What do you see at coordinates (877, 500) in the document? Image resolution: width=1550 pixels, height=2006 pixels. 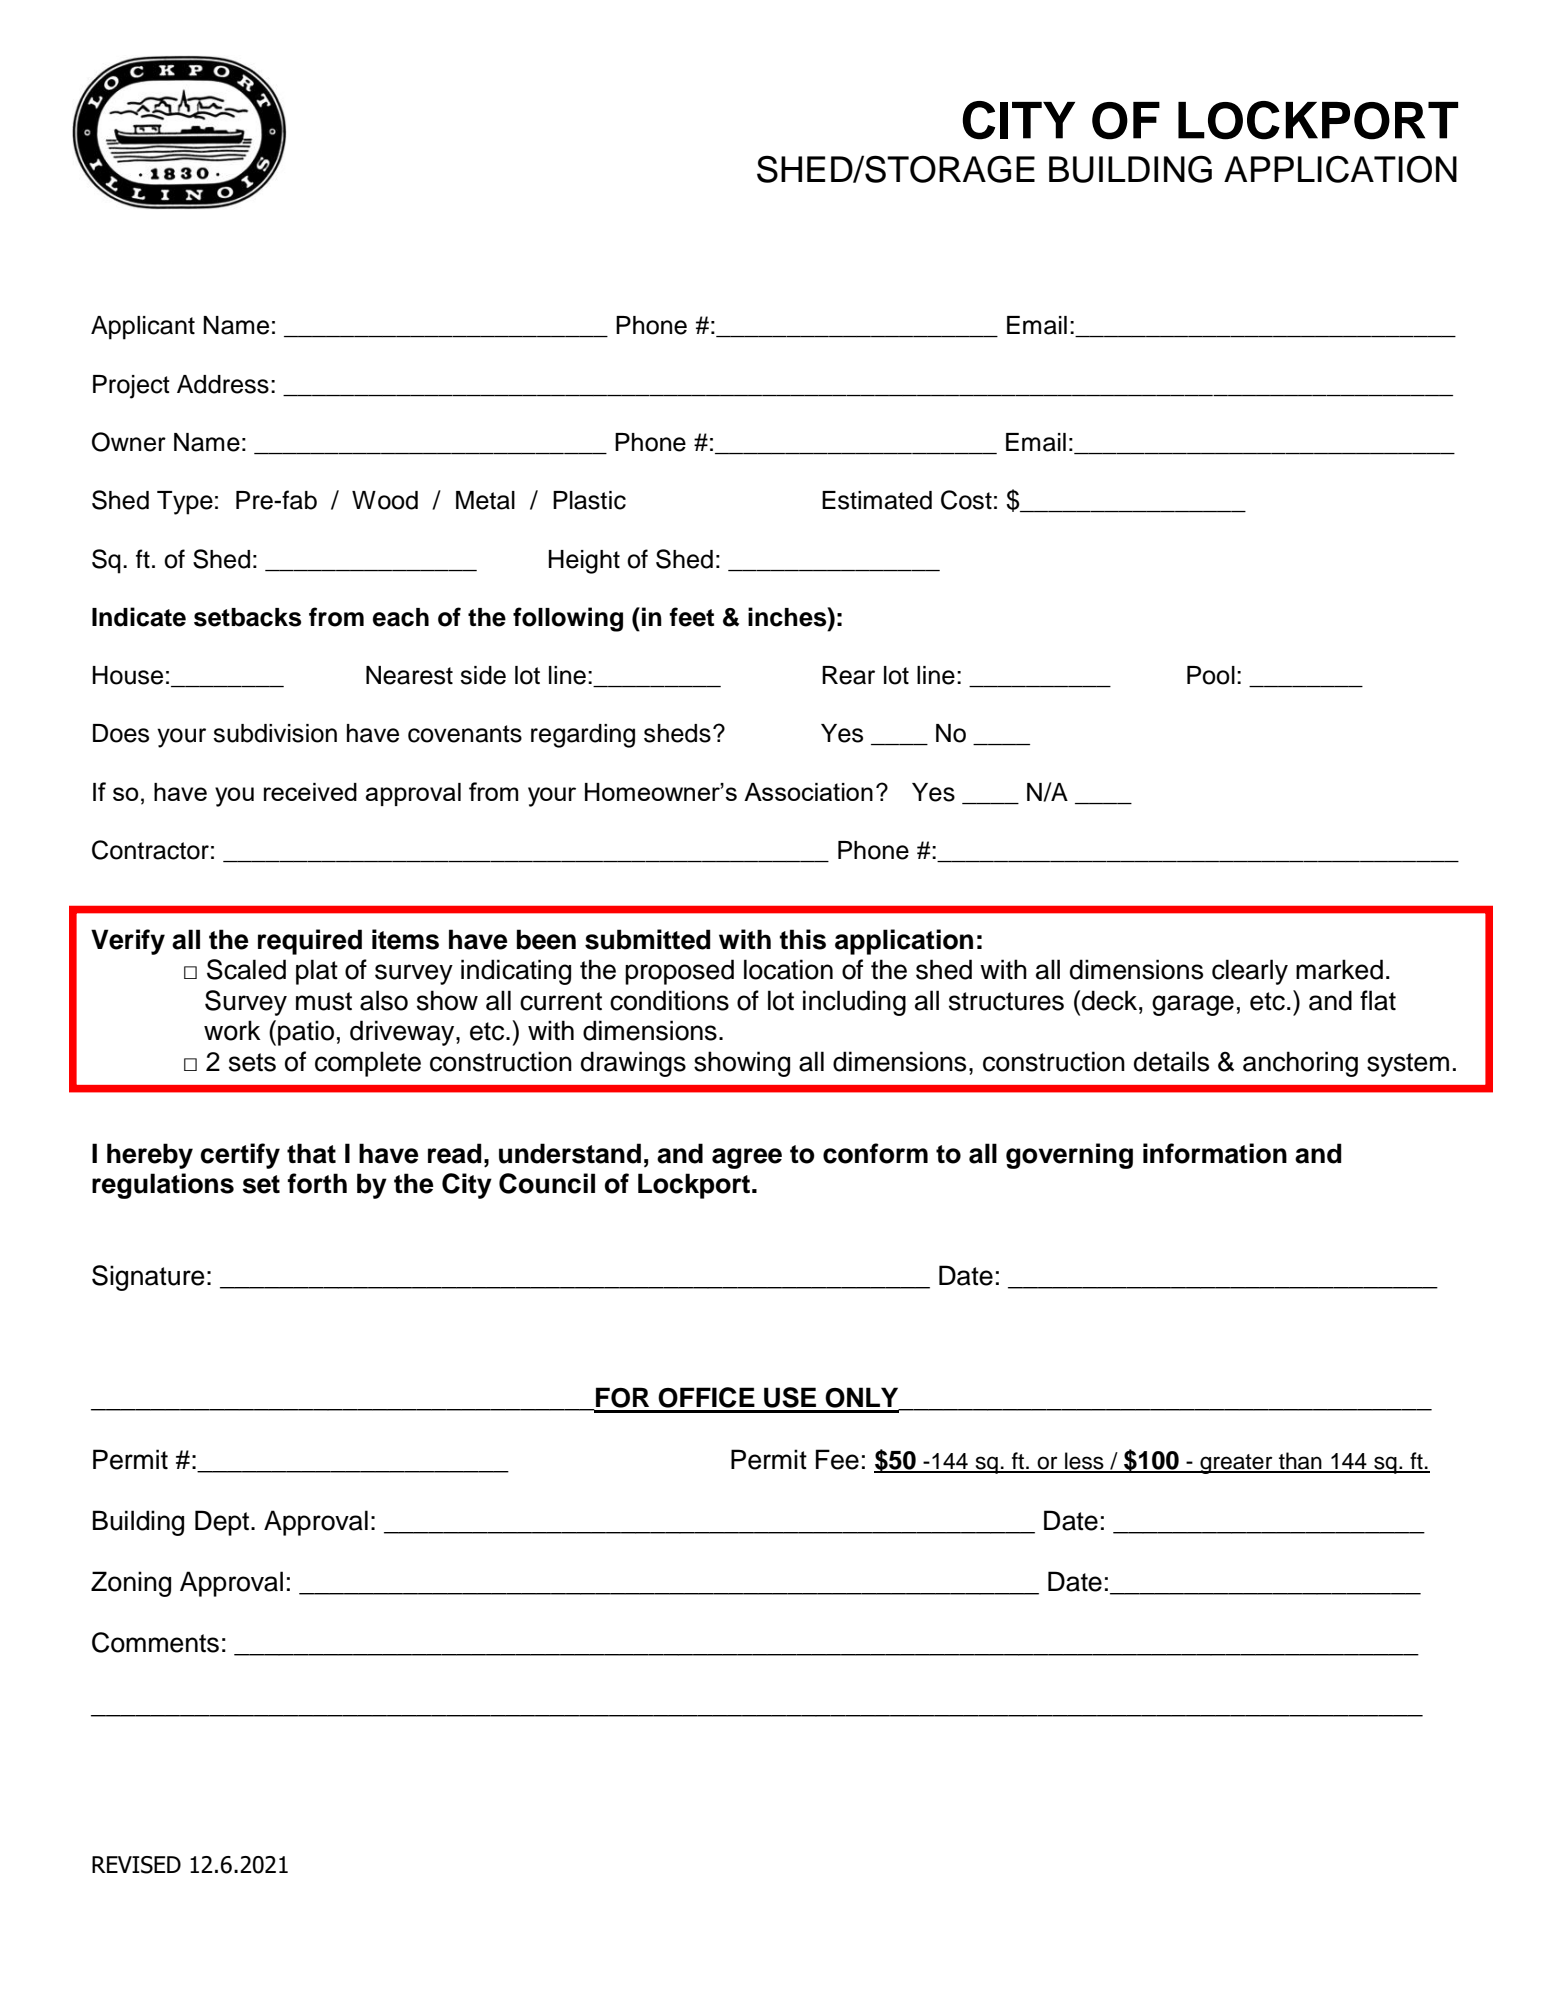 I see `Estimated` at bounding box center [877, 500].
